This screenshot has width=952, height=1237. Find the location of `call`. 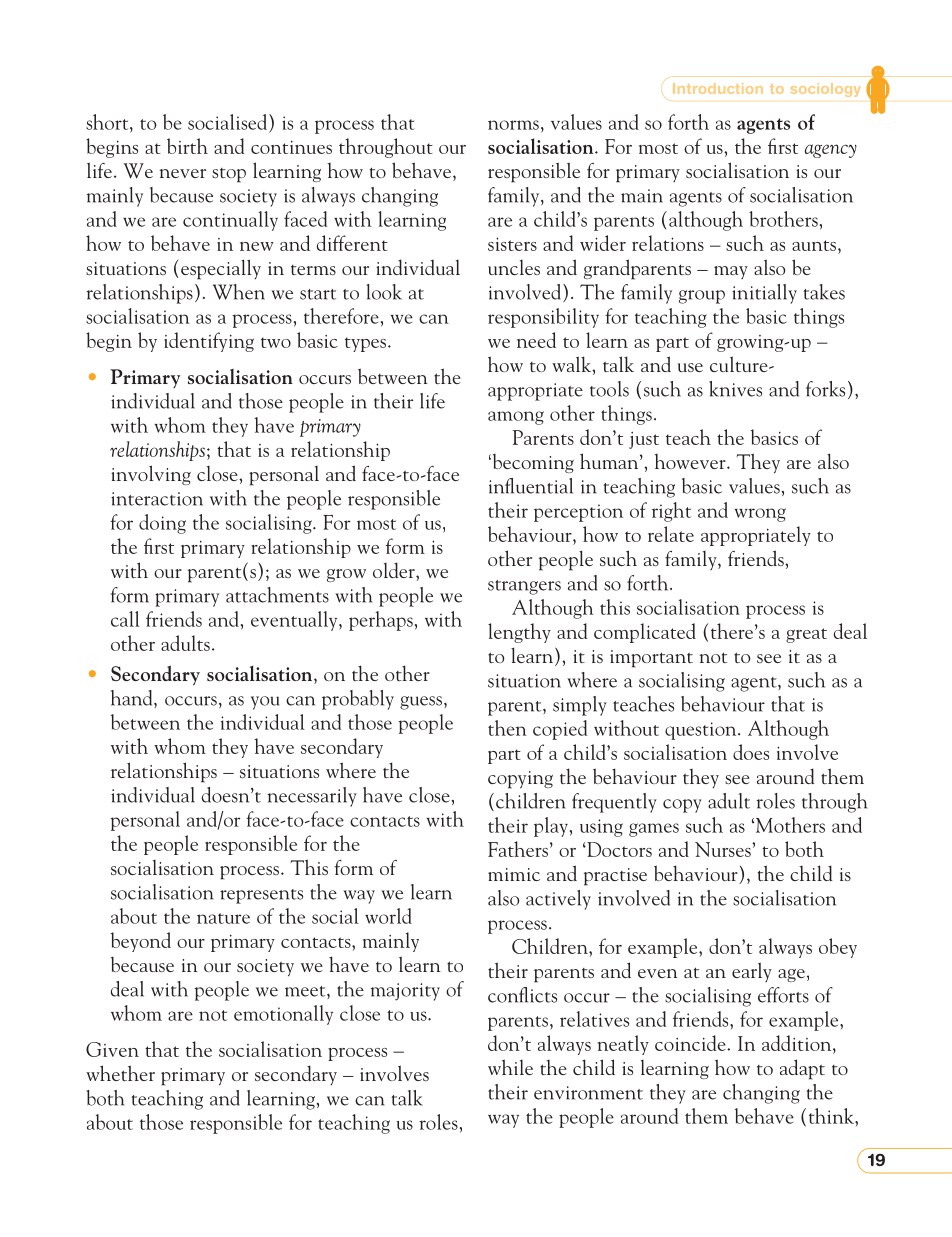

call is located at coordinates (125, 619).
